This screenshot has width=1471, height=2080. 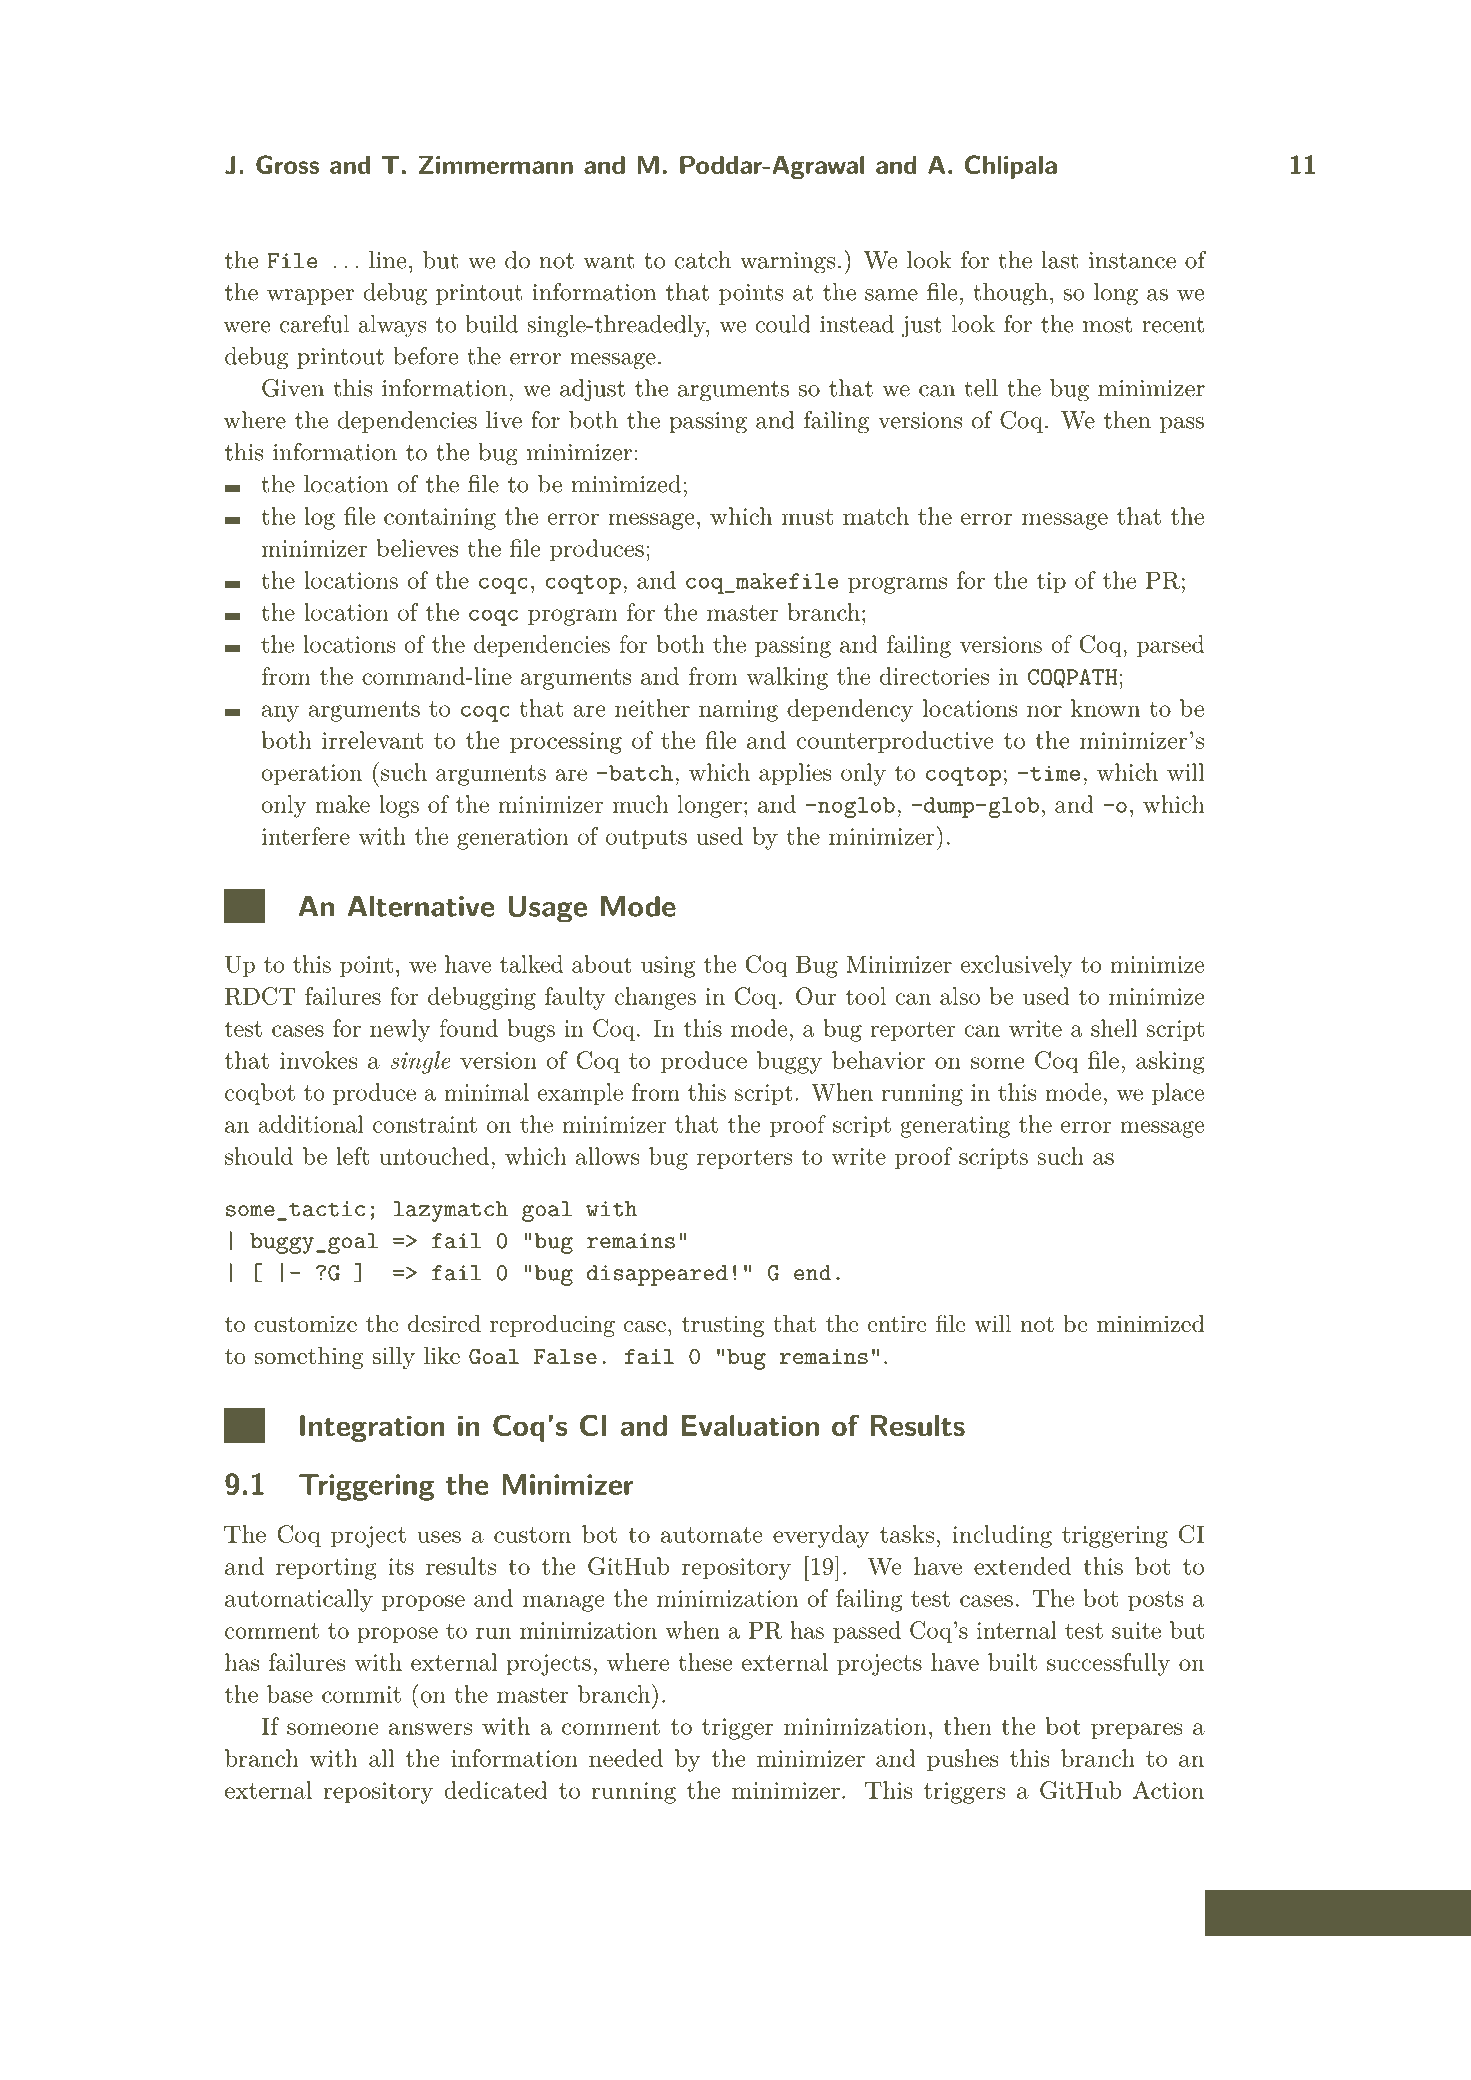 I want to click on naming, so click(x=738, y=711).
